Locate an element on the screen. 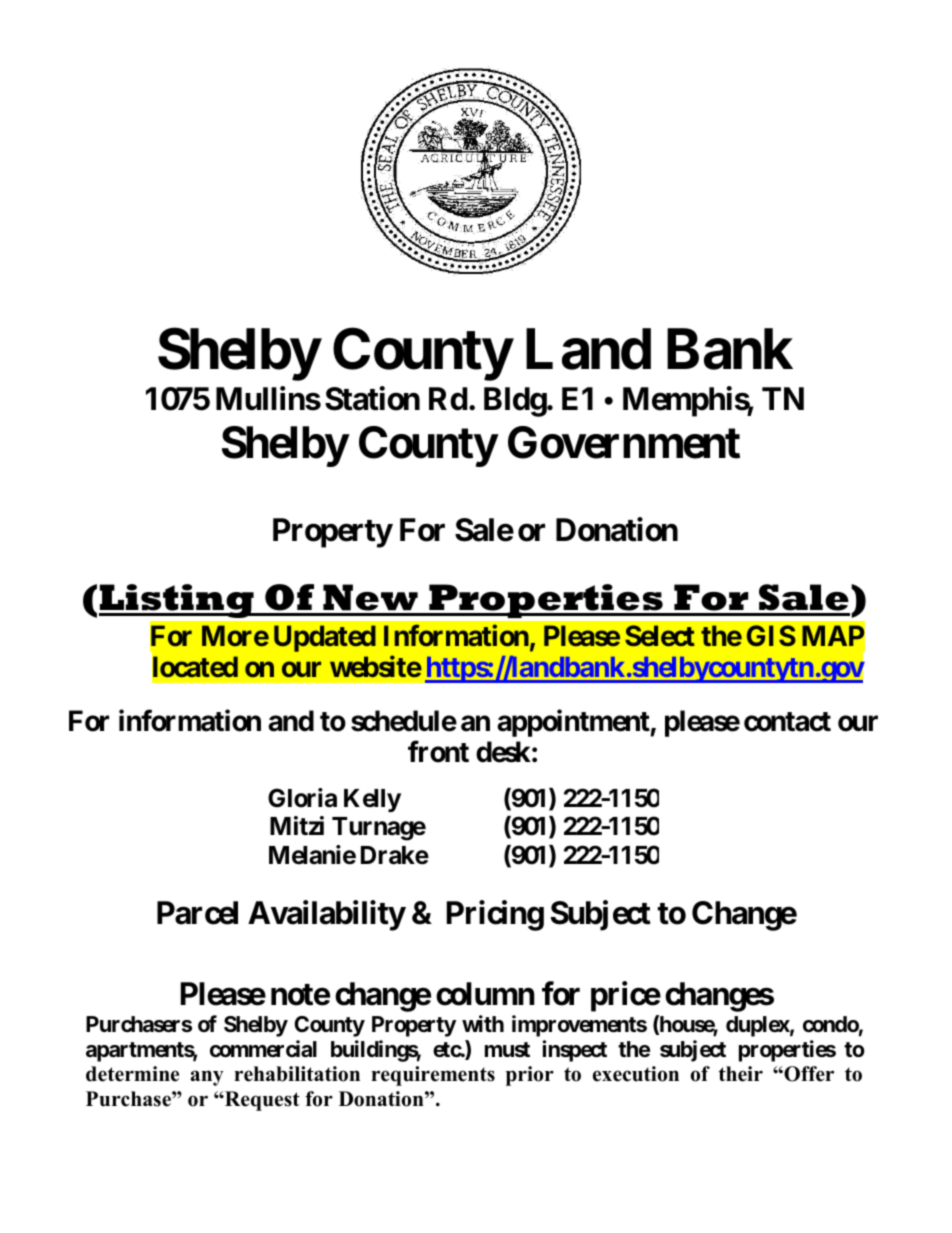 The image size is (952, 1233). Parcel is located at coordinates (197, 913).
